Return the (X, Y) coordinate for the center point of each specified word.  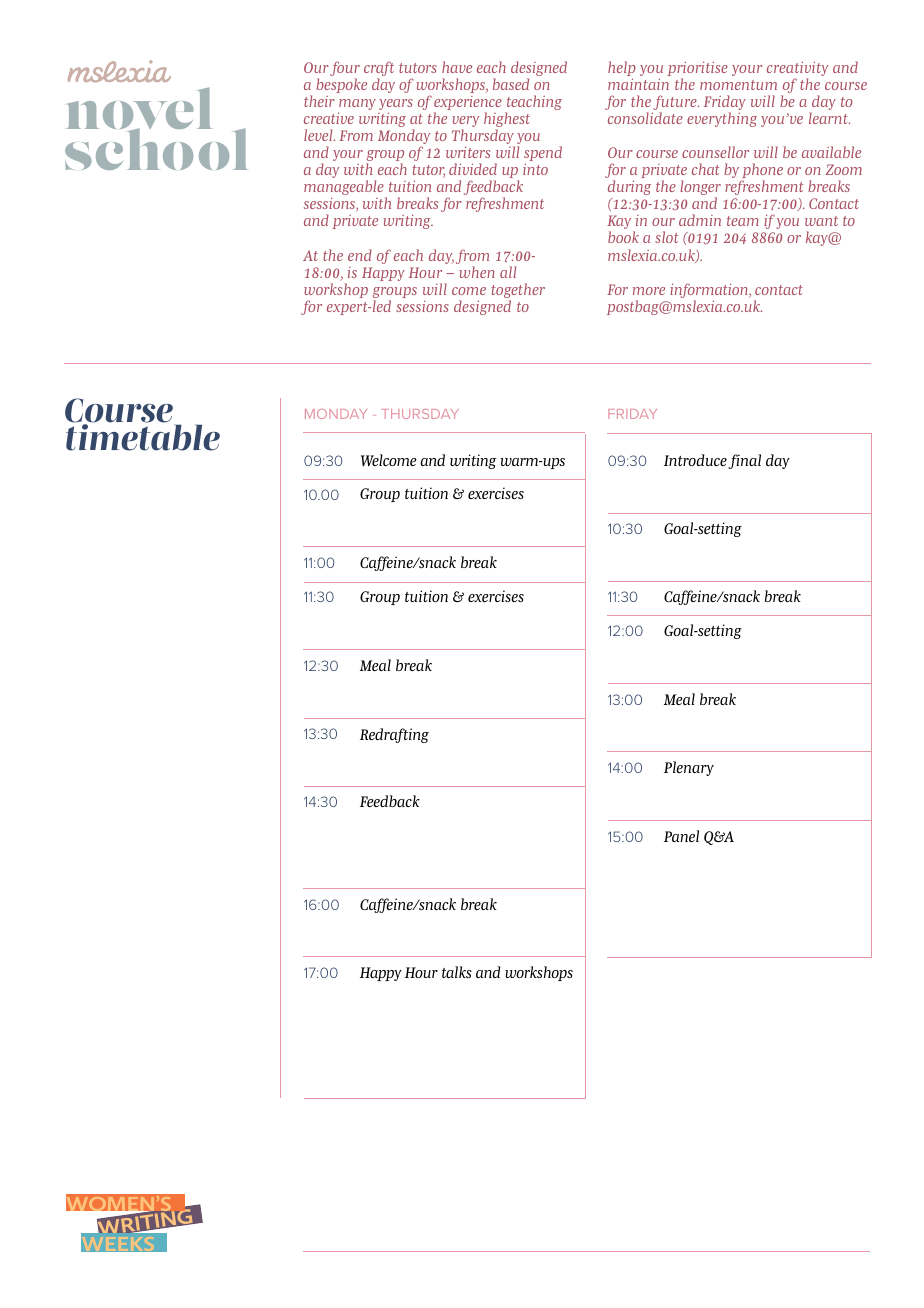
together (518, 292)
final (744, 461)
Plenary (689, 768)
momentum (738, 85)
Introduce (695, 460)
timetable (143, 436)
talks (457, 972)
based (511, 84)
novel (139, 110)
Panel (681, 836)
